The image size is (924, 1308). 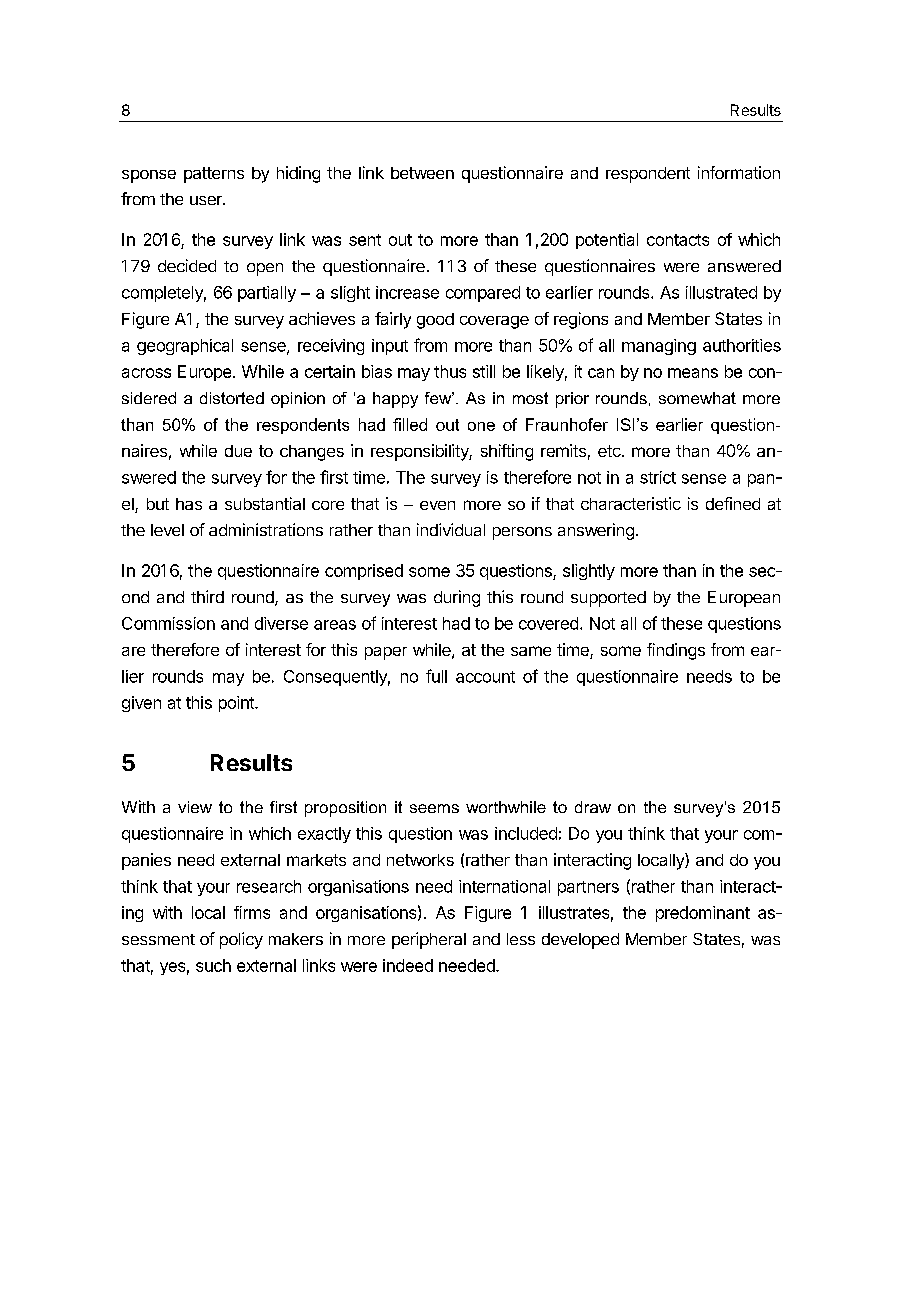 I want to click on draw, so click(x=593, y=807).
